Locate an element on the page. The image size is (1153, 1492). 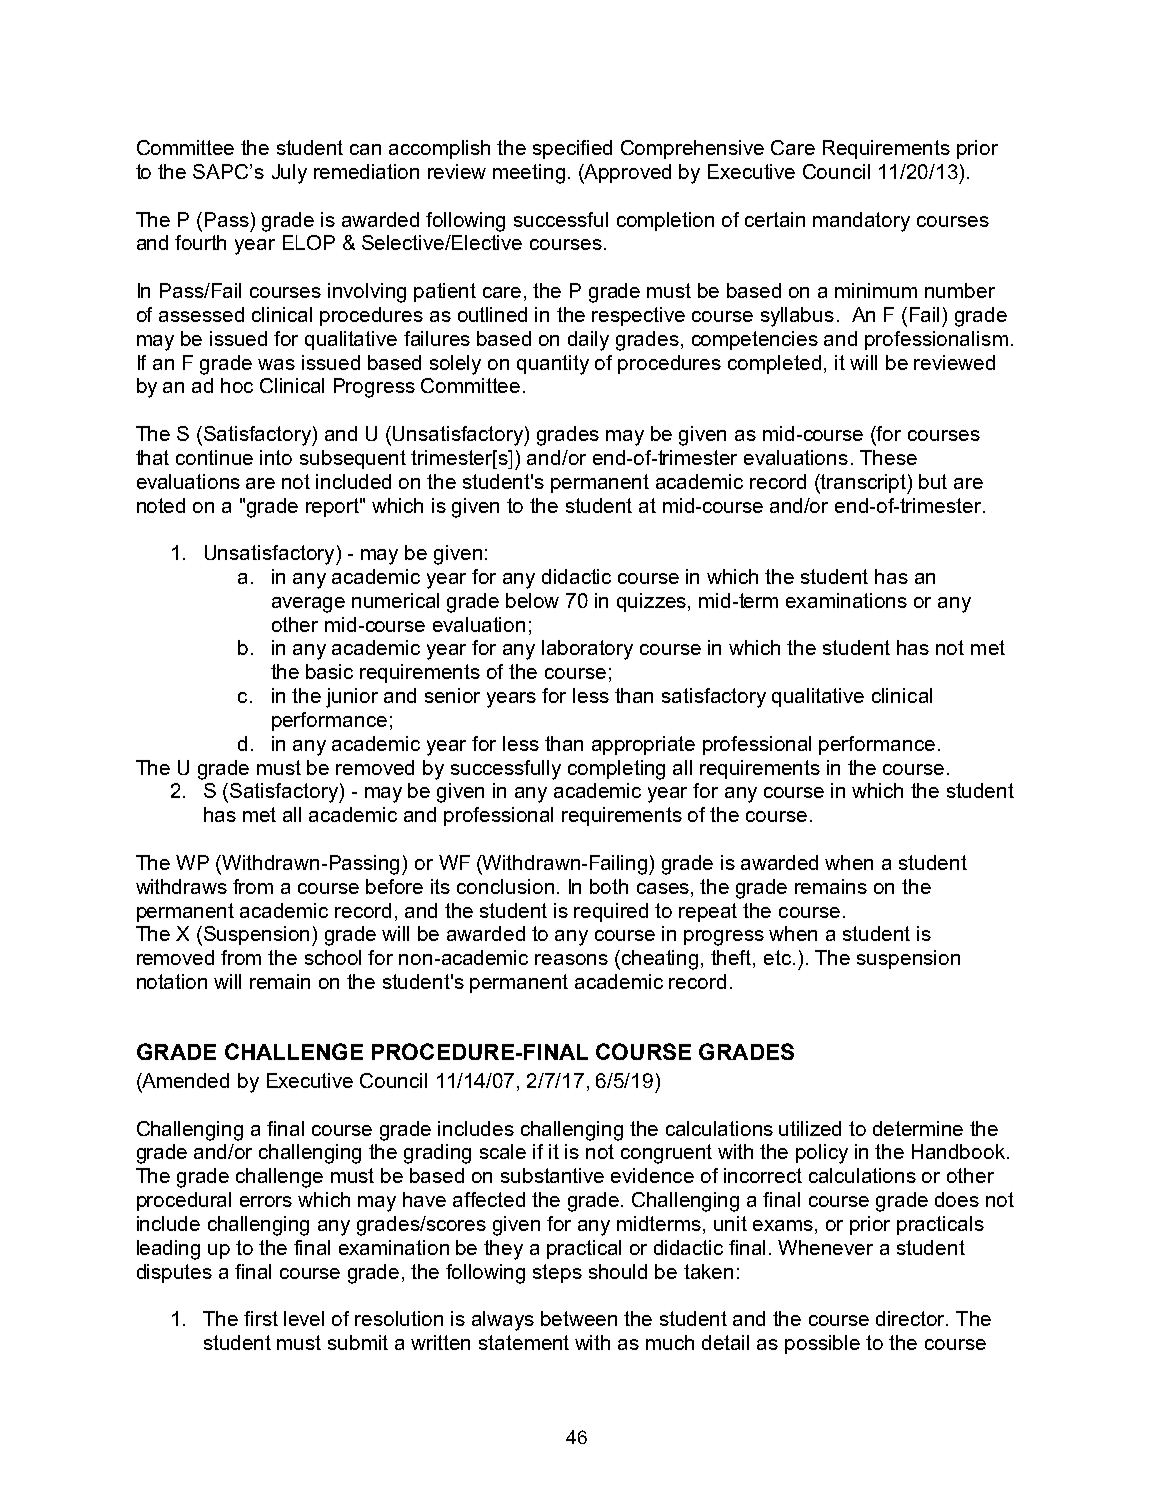
mandatory is located at coordinates (861, 222).
